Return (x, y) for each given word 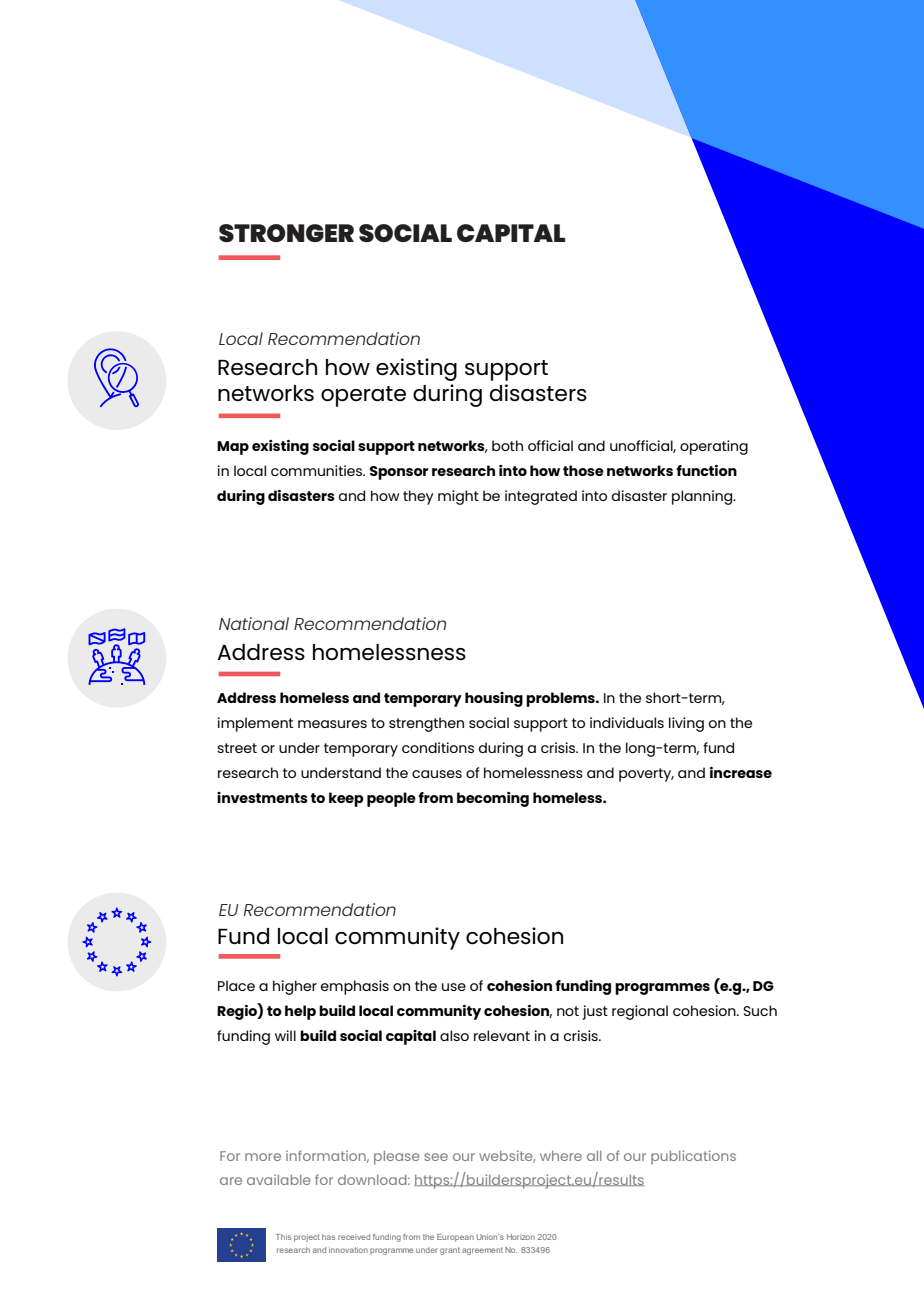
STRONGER (286, 233)
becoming (493, 799)
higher (295, 987)
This (283, 1237)
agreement (482, 1251)
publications (693, 1157)
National (254, 623)
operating (714, 447)
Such (760, 1010)
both (507, 445)
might (458, 497)
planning (703, 497)
